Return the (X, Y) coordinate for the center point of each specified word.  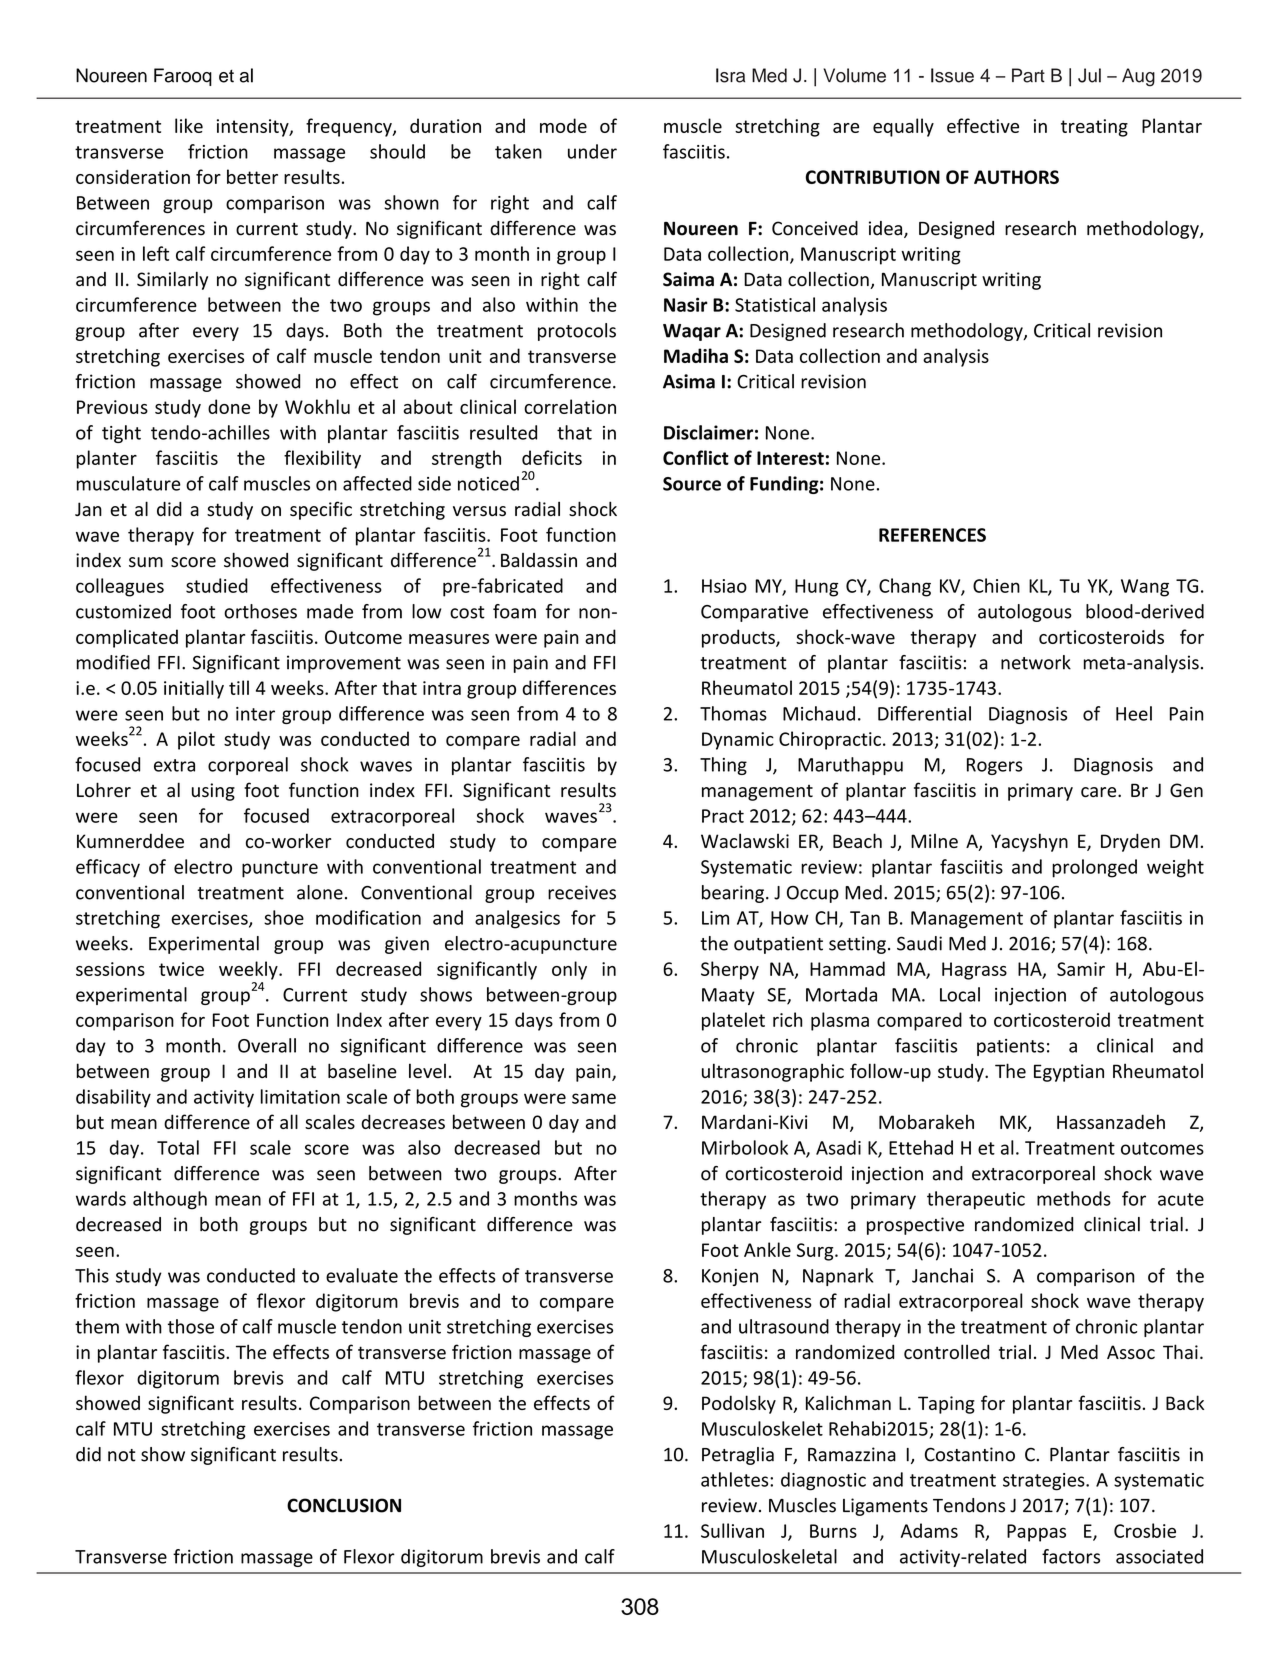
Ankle (767, 1249)
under (592, 151)
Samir (1081, 969)
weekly (249, 970)
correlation (570, 406)
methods (1074, 1198)
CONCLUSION (344, 1505)
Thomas (733, 713)
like (189, 125)
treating (1094, 128)
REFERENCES (932, 535)
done (229, 406)
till (239, 687)
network (1036, 662)
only (569, 970)
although (170, 1200)
